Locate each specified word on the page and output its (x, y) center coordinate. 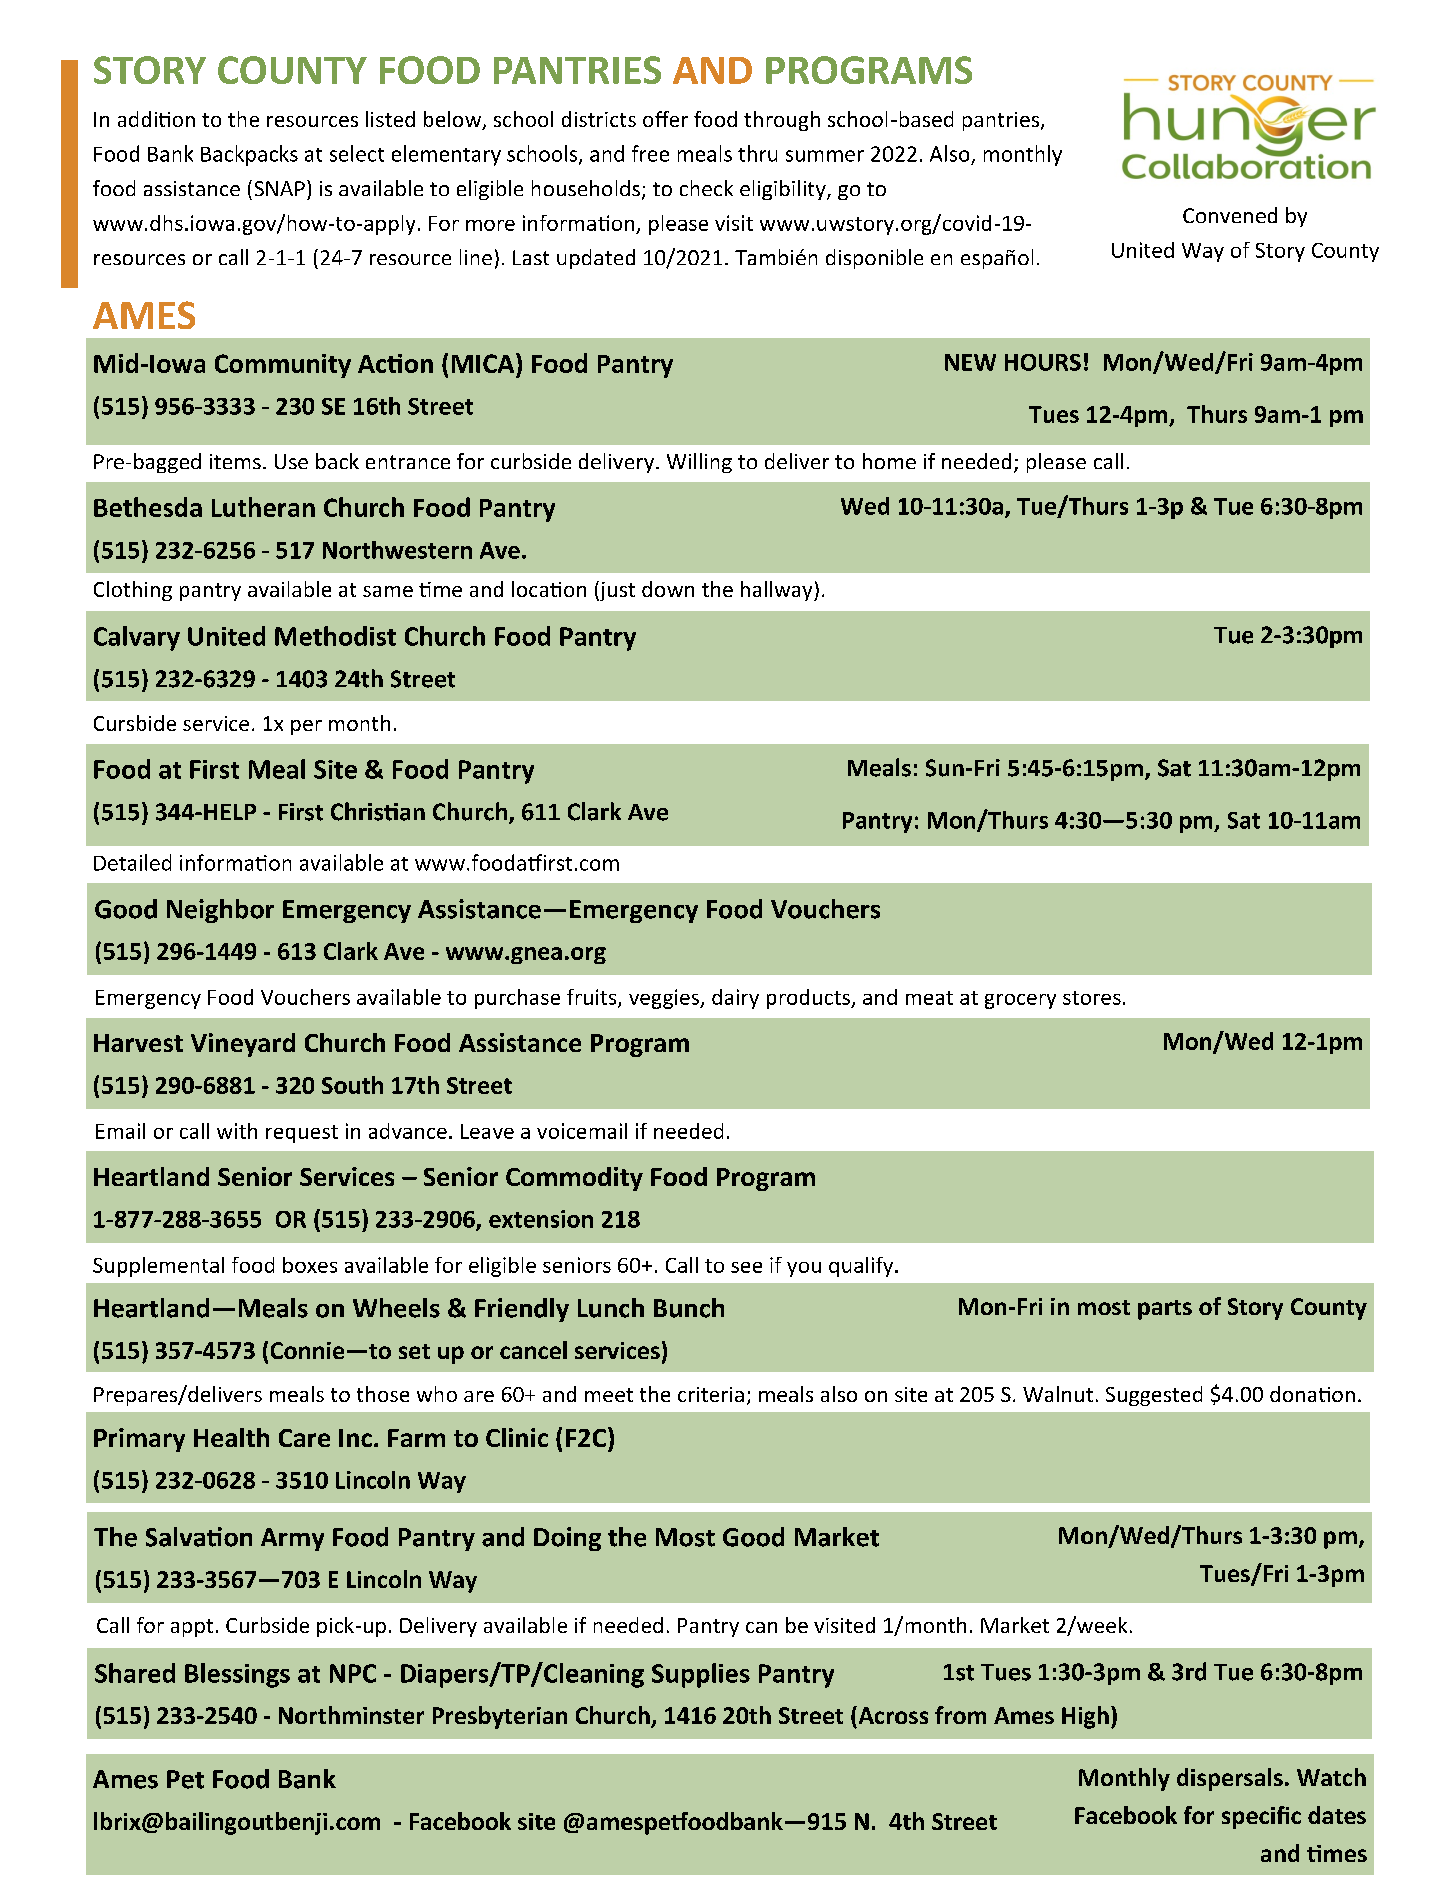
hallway (778, 591)
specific (1261, 1817)
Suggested (1154, 1396)
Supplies (701, 1675)
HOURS (1043, 362)
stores (1092, 998)
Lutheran (263, 507)
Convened (1230, 215)
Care (304, 1438)
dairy (735, 999)
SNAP (280, 188)
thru (757, 153)
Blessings (237, 1675)
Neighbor (220, 911)
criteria (711, 1394)
